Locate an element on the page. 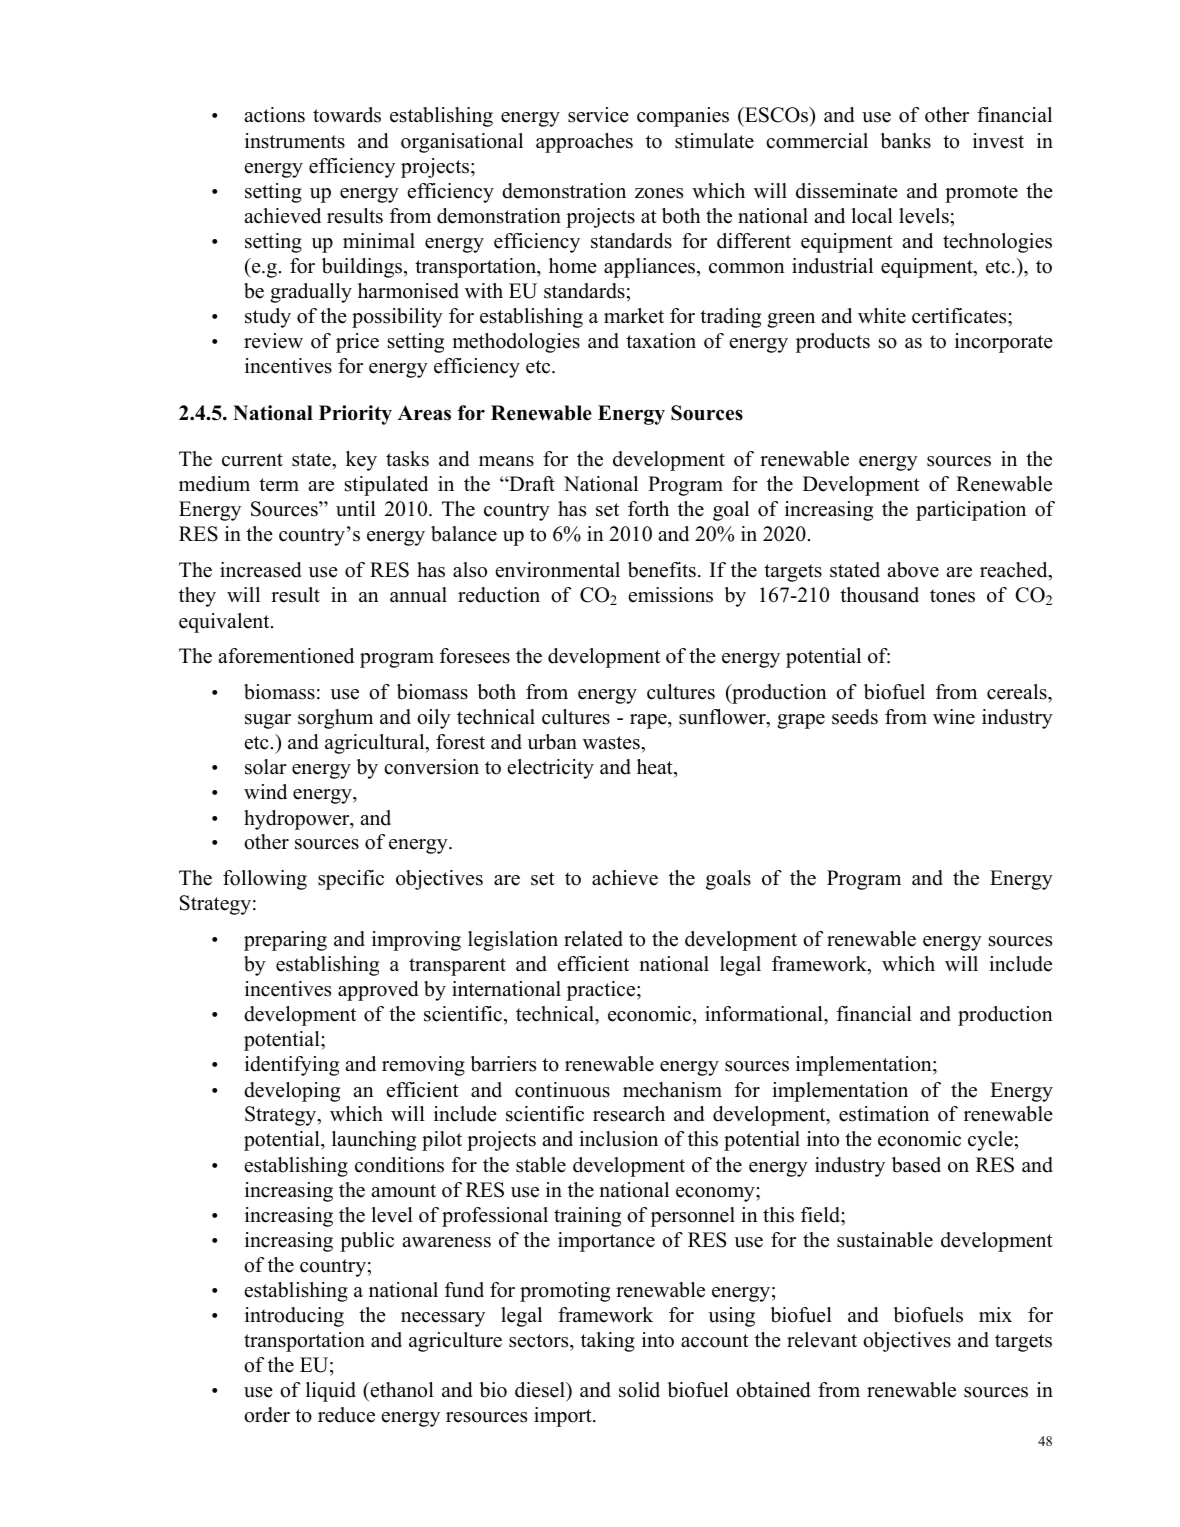 The height and width of the page is (1527, 1180). approaches is located at coordinates (584, 143).
